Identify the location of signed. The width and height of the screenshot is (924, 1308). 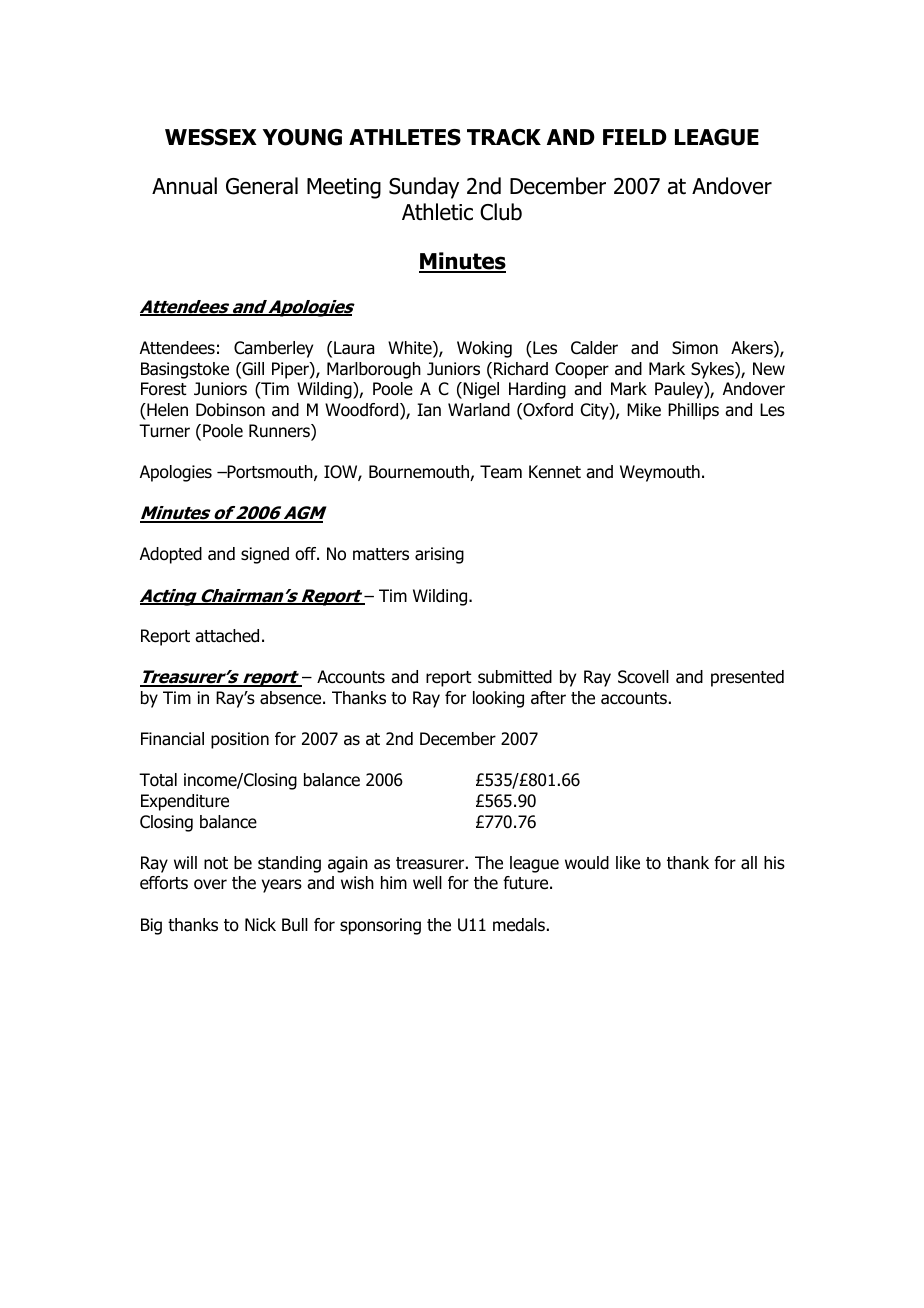
(265, 555).
